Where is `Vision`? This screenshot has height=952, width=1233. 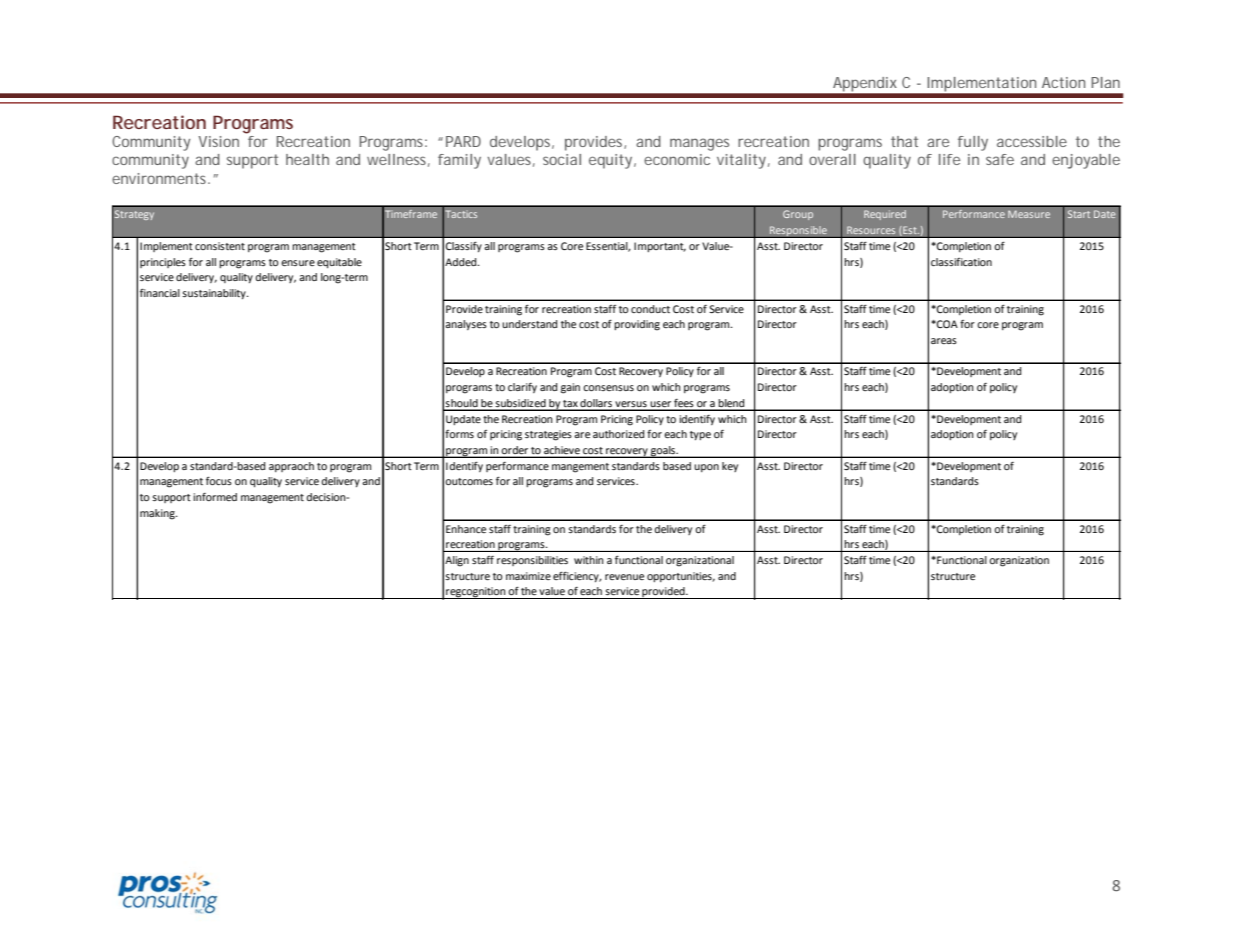 Vision is located at coordinates (218, 141).
